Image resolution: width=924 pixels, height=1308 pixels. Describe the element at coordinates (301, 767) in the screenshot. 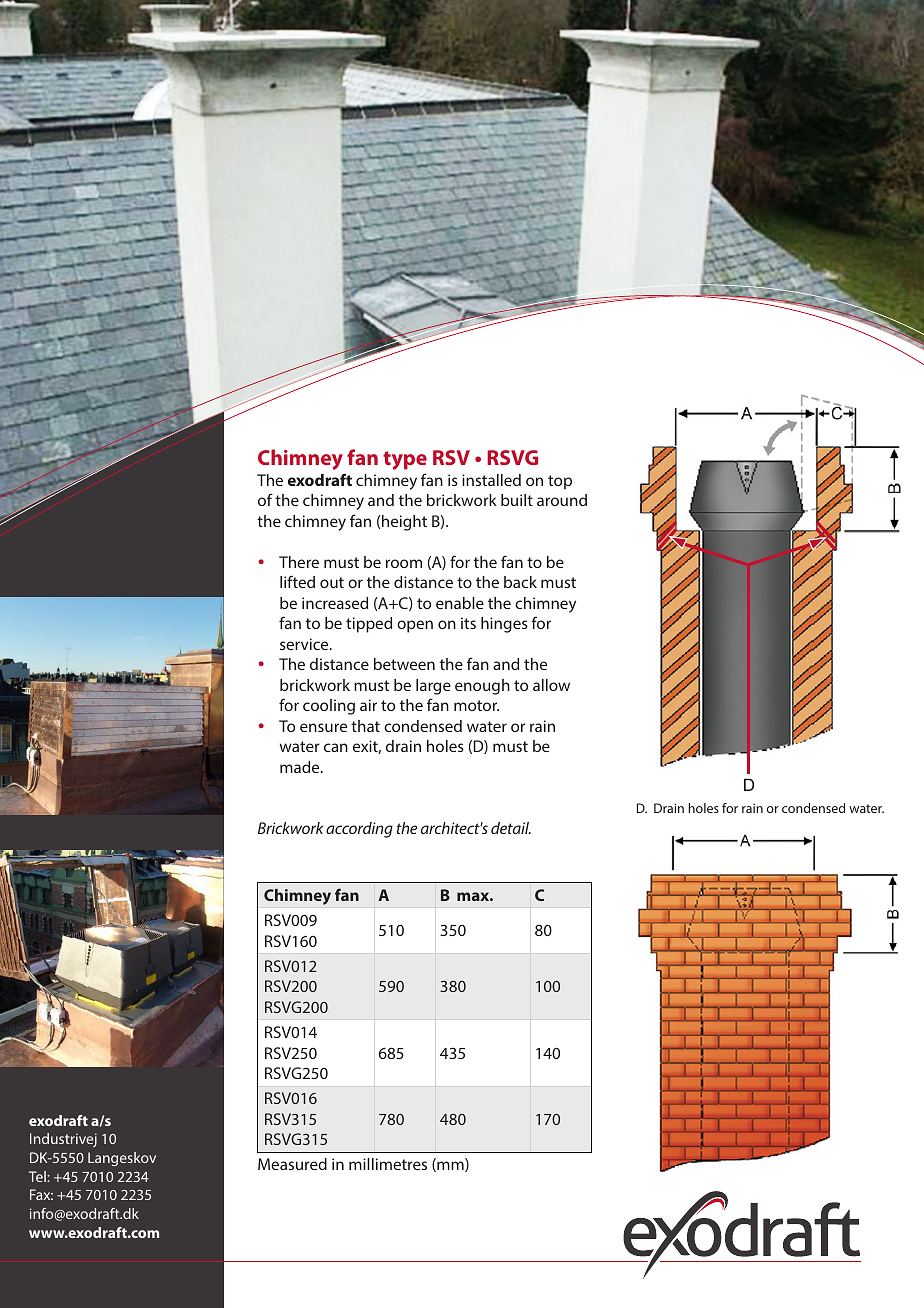

I see `made` at that location.
